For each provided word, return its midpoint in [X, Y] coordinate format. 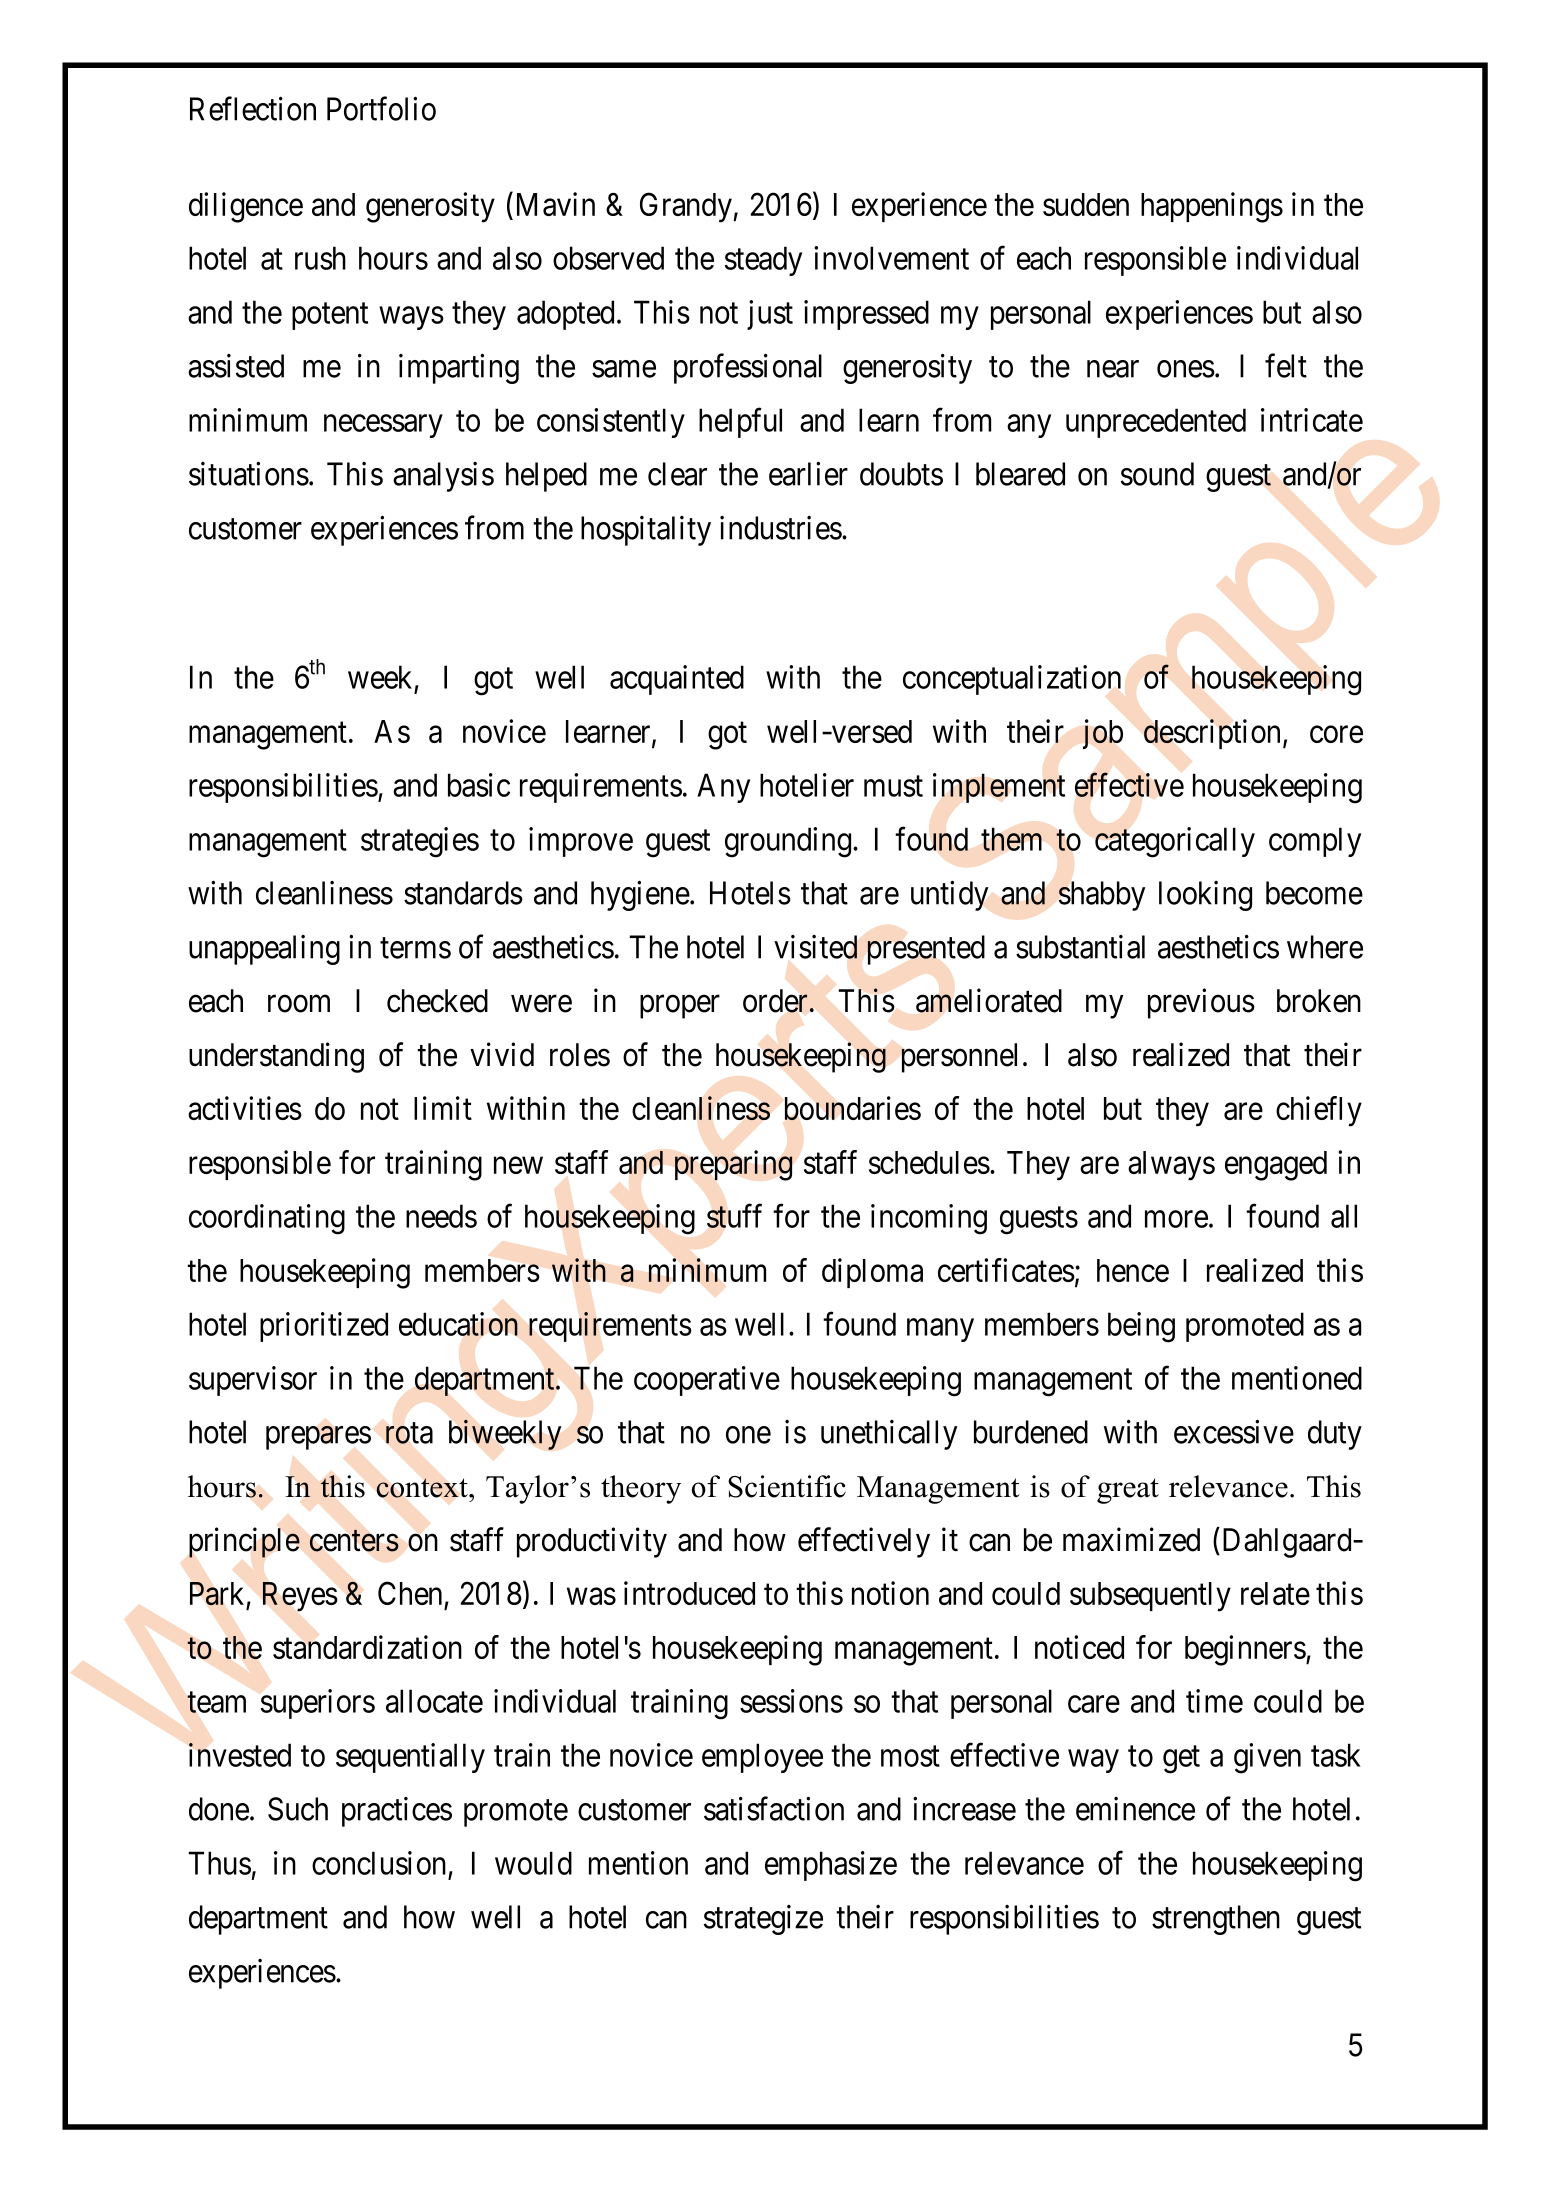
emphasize [831, 1866]
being [1141, 1327]
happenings [1212, 207]
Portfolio [381, 108]
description [1214, 734]
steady [763, 261]
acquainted [677, 680]
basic [479, 785]
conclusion [379, 1863]
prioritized [324, 1327]
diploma [872, 1273]
